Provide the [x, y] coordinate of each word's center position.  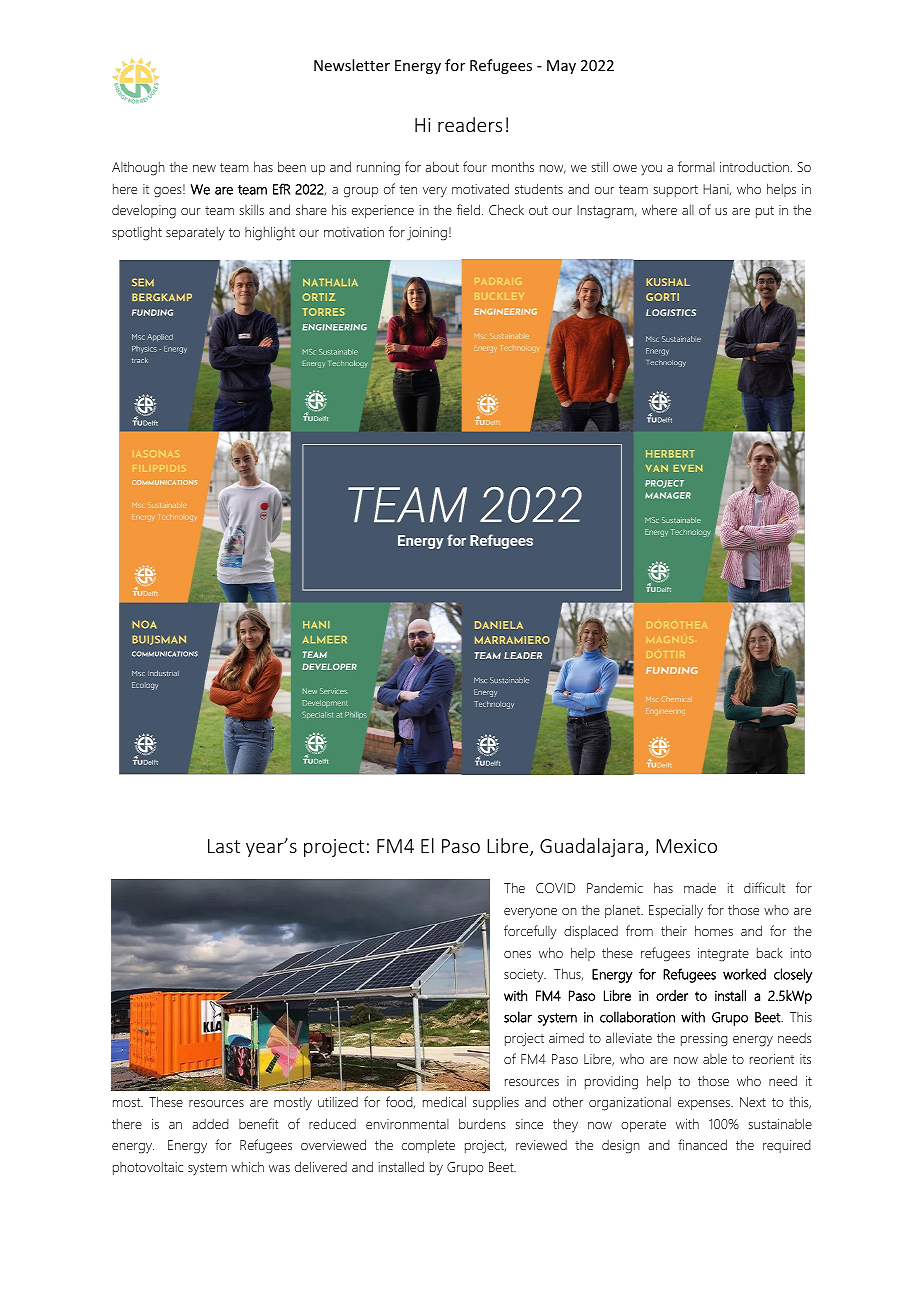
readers [470, 124]
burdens [482, 1123]
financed [702, 1144]
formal [696, 166]
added [210, 1124]
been [292, 166]
